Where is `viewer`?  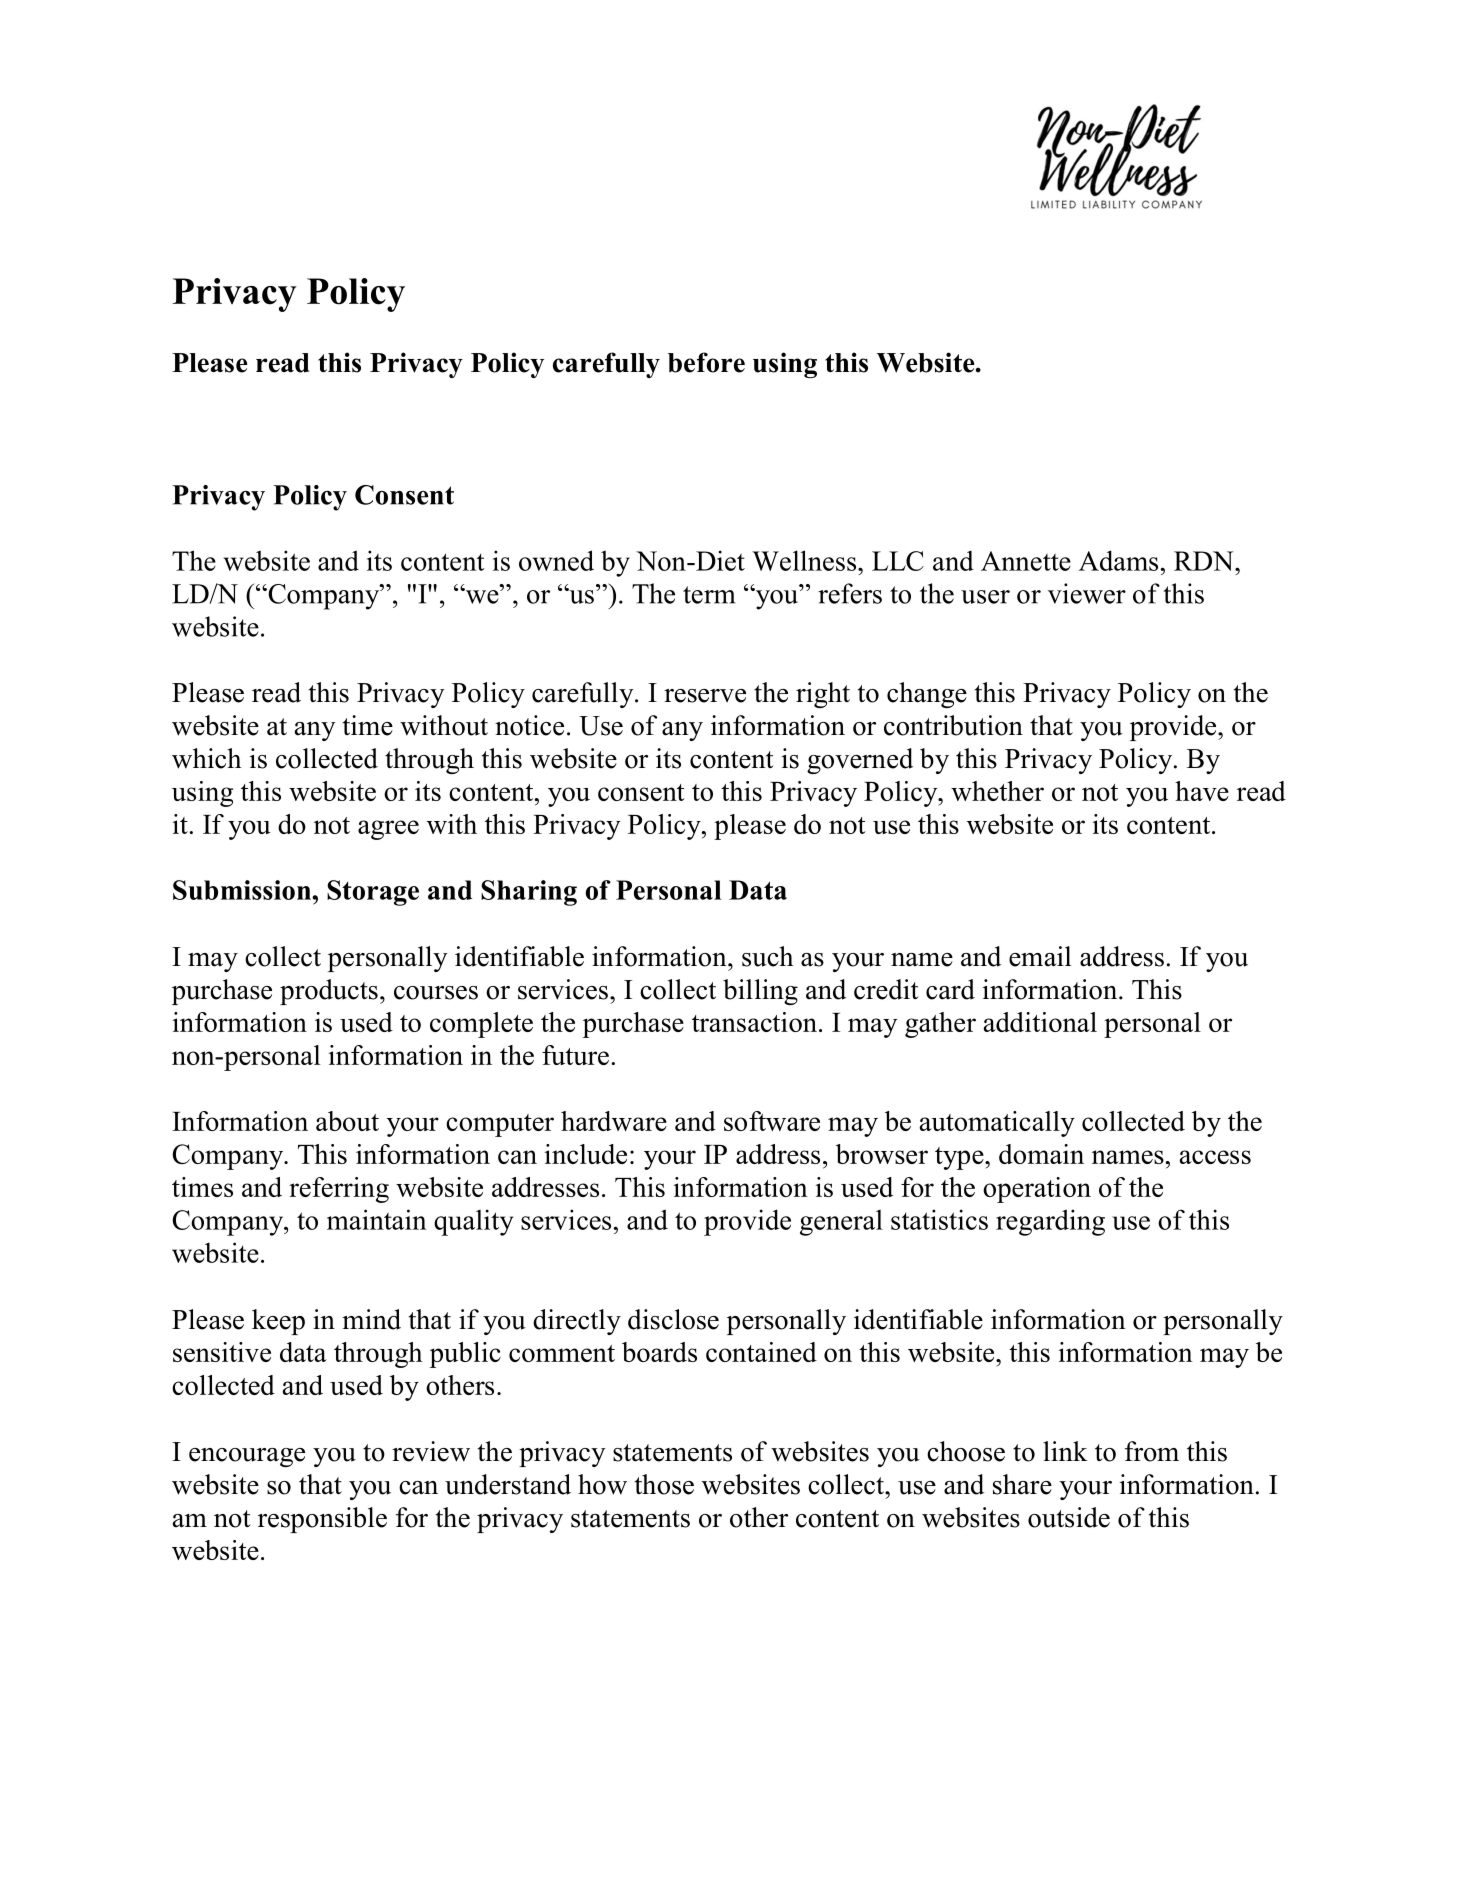
viewer is located at coordinates (1087, 593).
